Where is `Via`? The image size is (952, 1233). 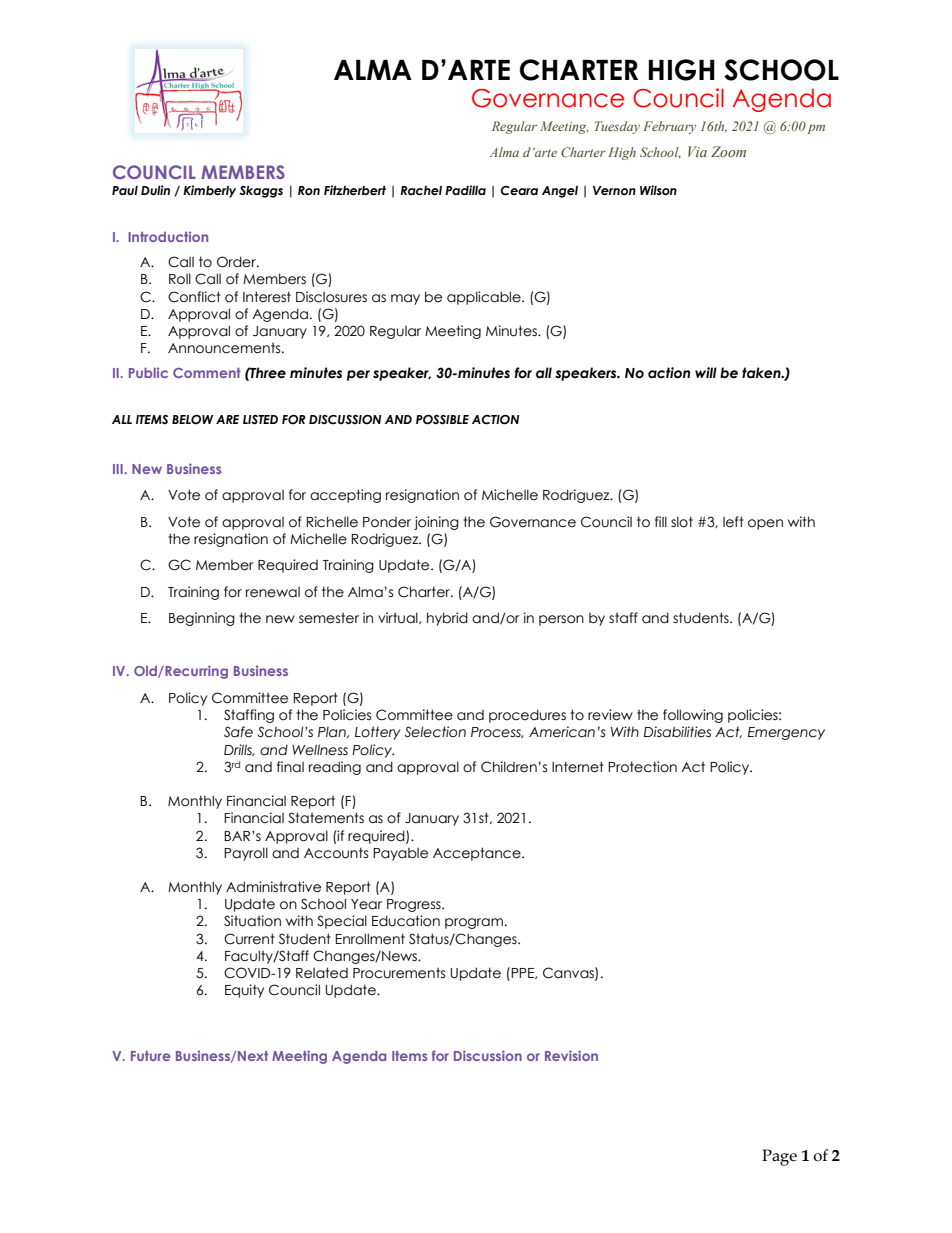
Via is located at coordinates (697, 151).
